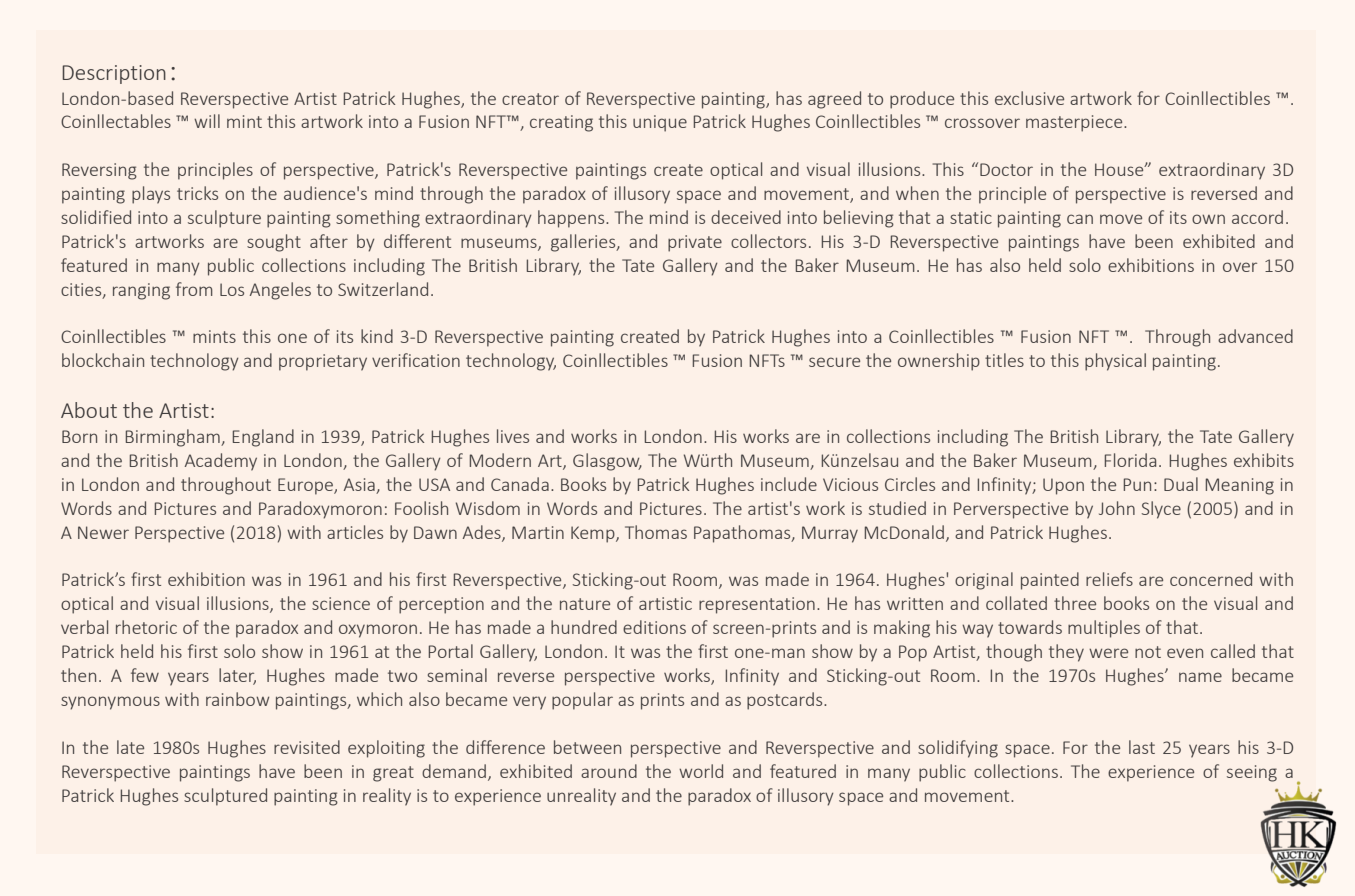 The width and height of the document is (1355, 896). Describe the element at coordinates (660, 123) in the document. I see `unique` at that location.
